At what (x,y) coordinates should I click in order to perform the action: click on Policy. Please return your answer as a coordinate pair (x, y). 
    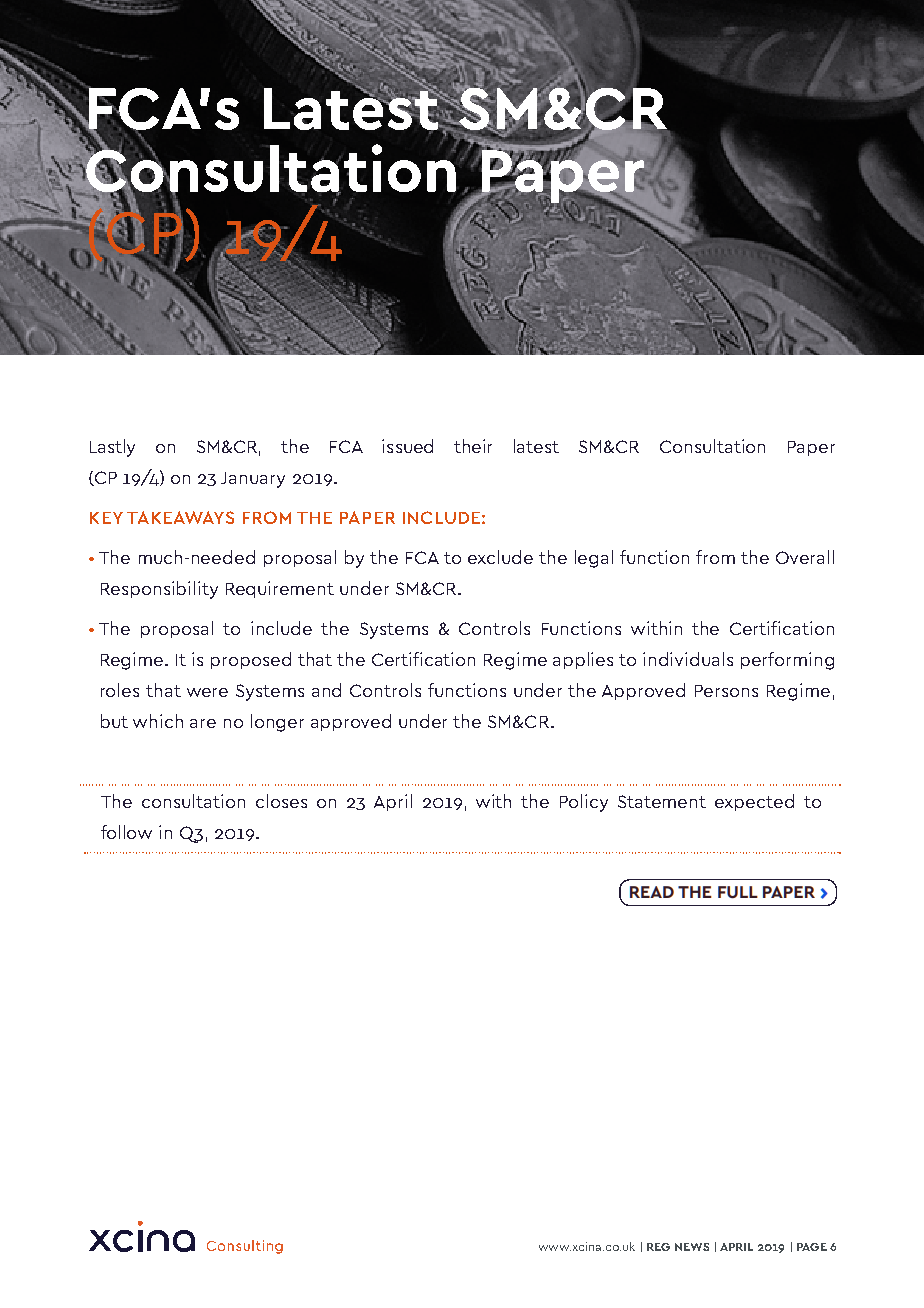
    Looking at the image, I should click on (584, 803).
